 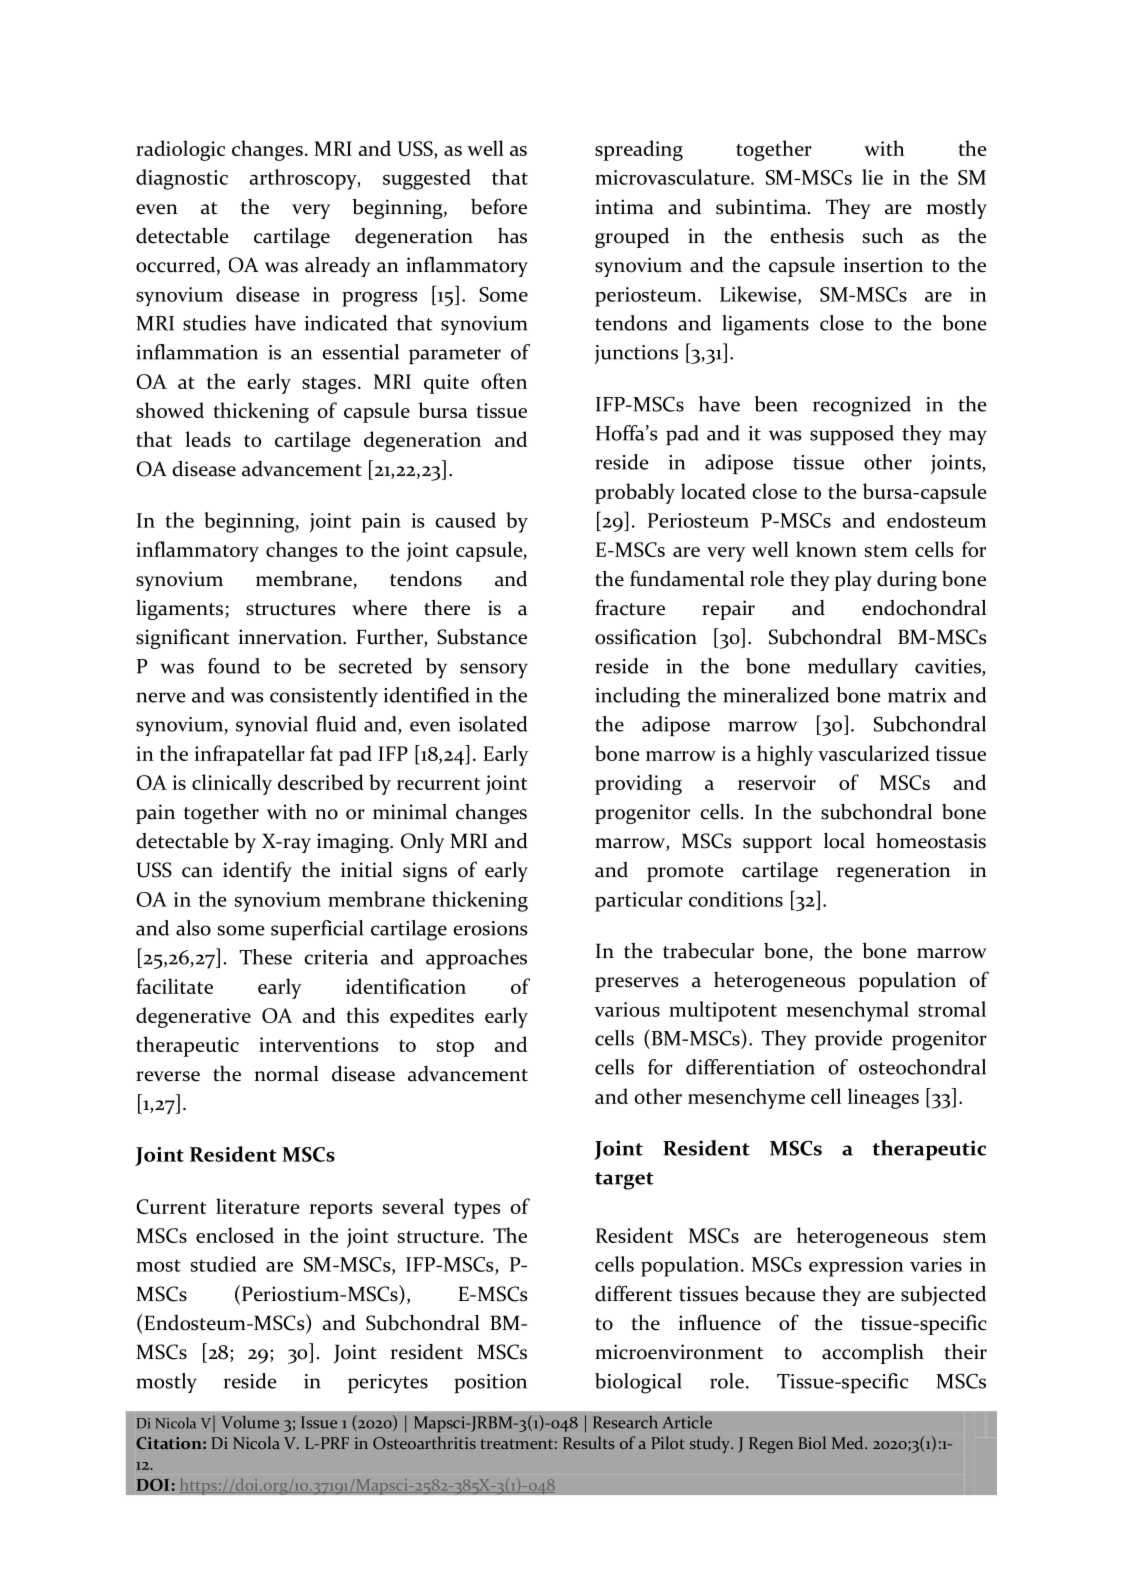 What do you see at coordinates (499, 206) in the screenshot?
I see `before` at bounding box center [499, 206].
